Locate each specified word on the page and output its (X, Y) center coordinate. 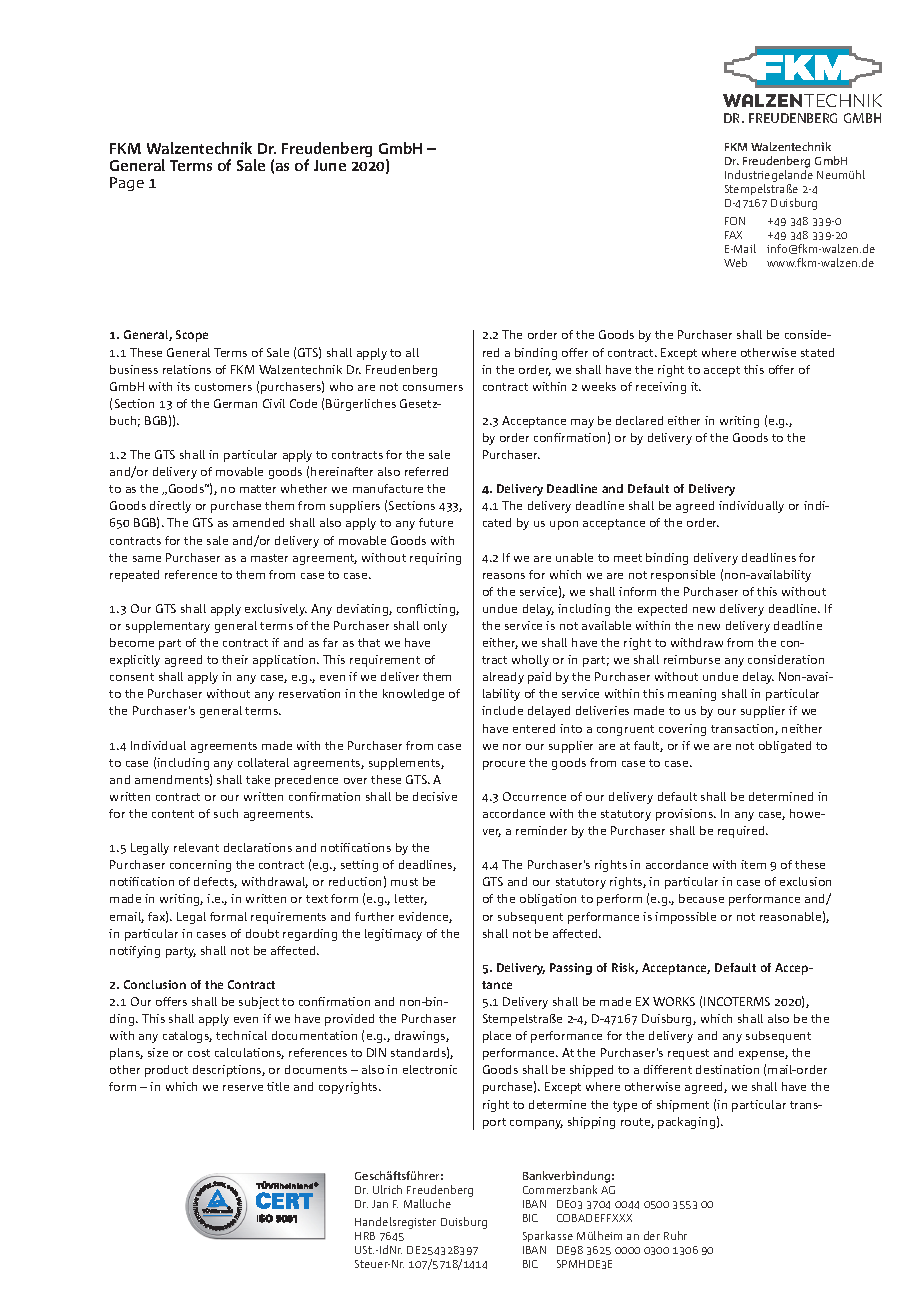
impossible (685, 918)
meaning (692, 695)
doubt (262, 933)
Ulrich (387, 1189)
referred (426, 471)
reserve (243, 1088)
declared (639, 420)
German (235, 403)
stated (817, 352)
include (502, 710)
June (330, 165)
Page (127, 184)
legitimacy (393, 935)
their (235, 659)
